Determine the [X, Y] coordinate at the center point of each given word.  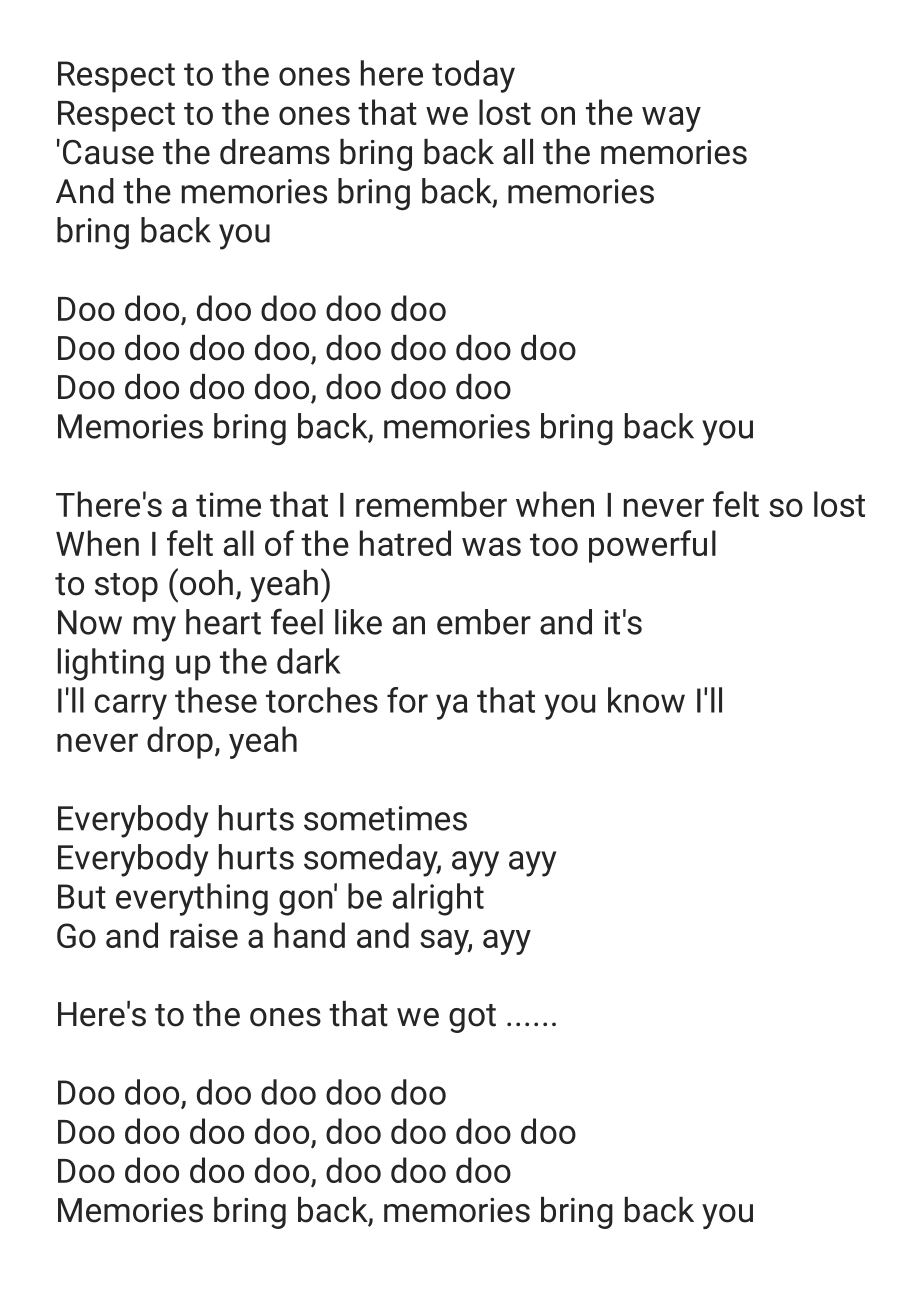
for [407, 700]
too [554, 544]
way [671, 119]
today [473, 76]
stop [126, 587]
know [646, 700]
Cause [108, 152]
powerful [652, 546]
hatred [405, 543]
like [358, 622]
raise [204, 935]
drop [180, 742]
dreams [275, 152]
